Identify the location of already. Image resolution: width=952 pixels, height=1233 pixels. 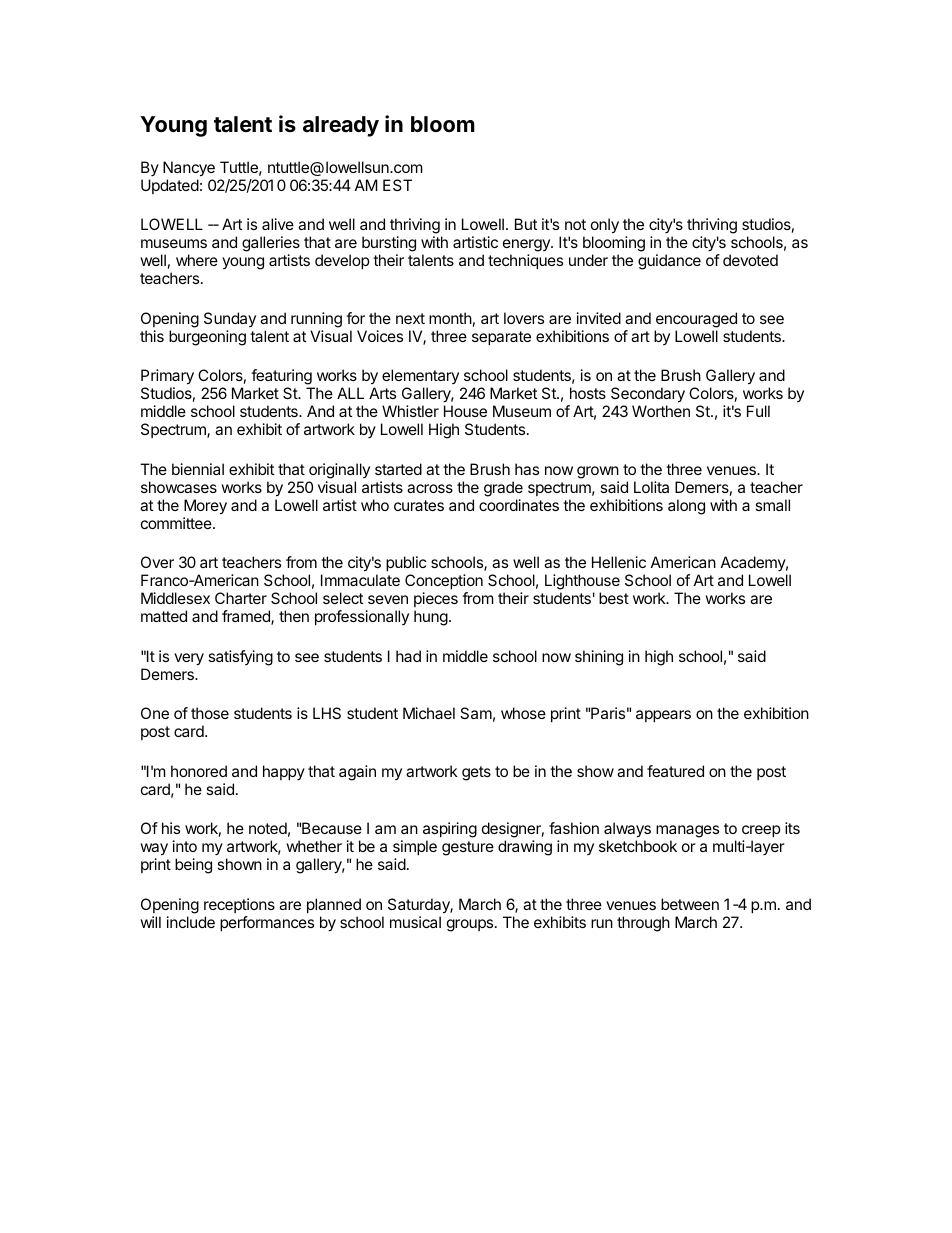
(341, 126).
